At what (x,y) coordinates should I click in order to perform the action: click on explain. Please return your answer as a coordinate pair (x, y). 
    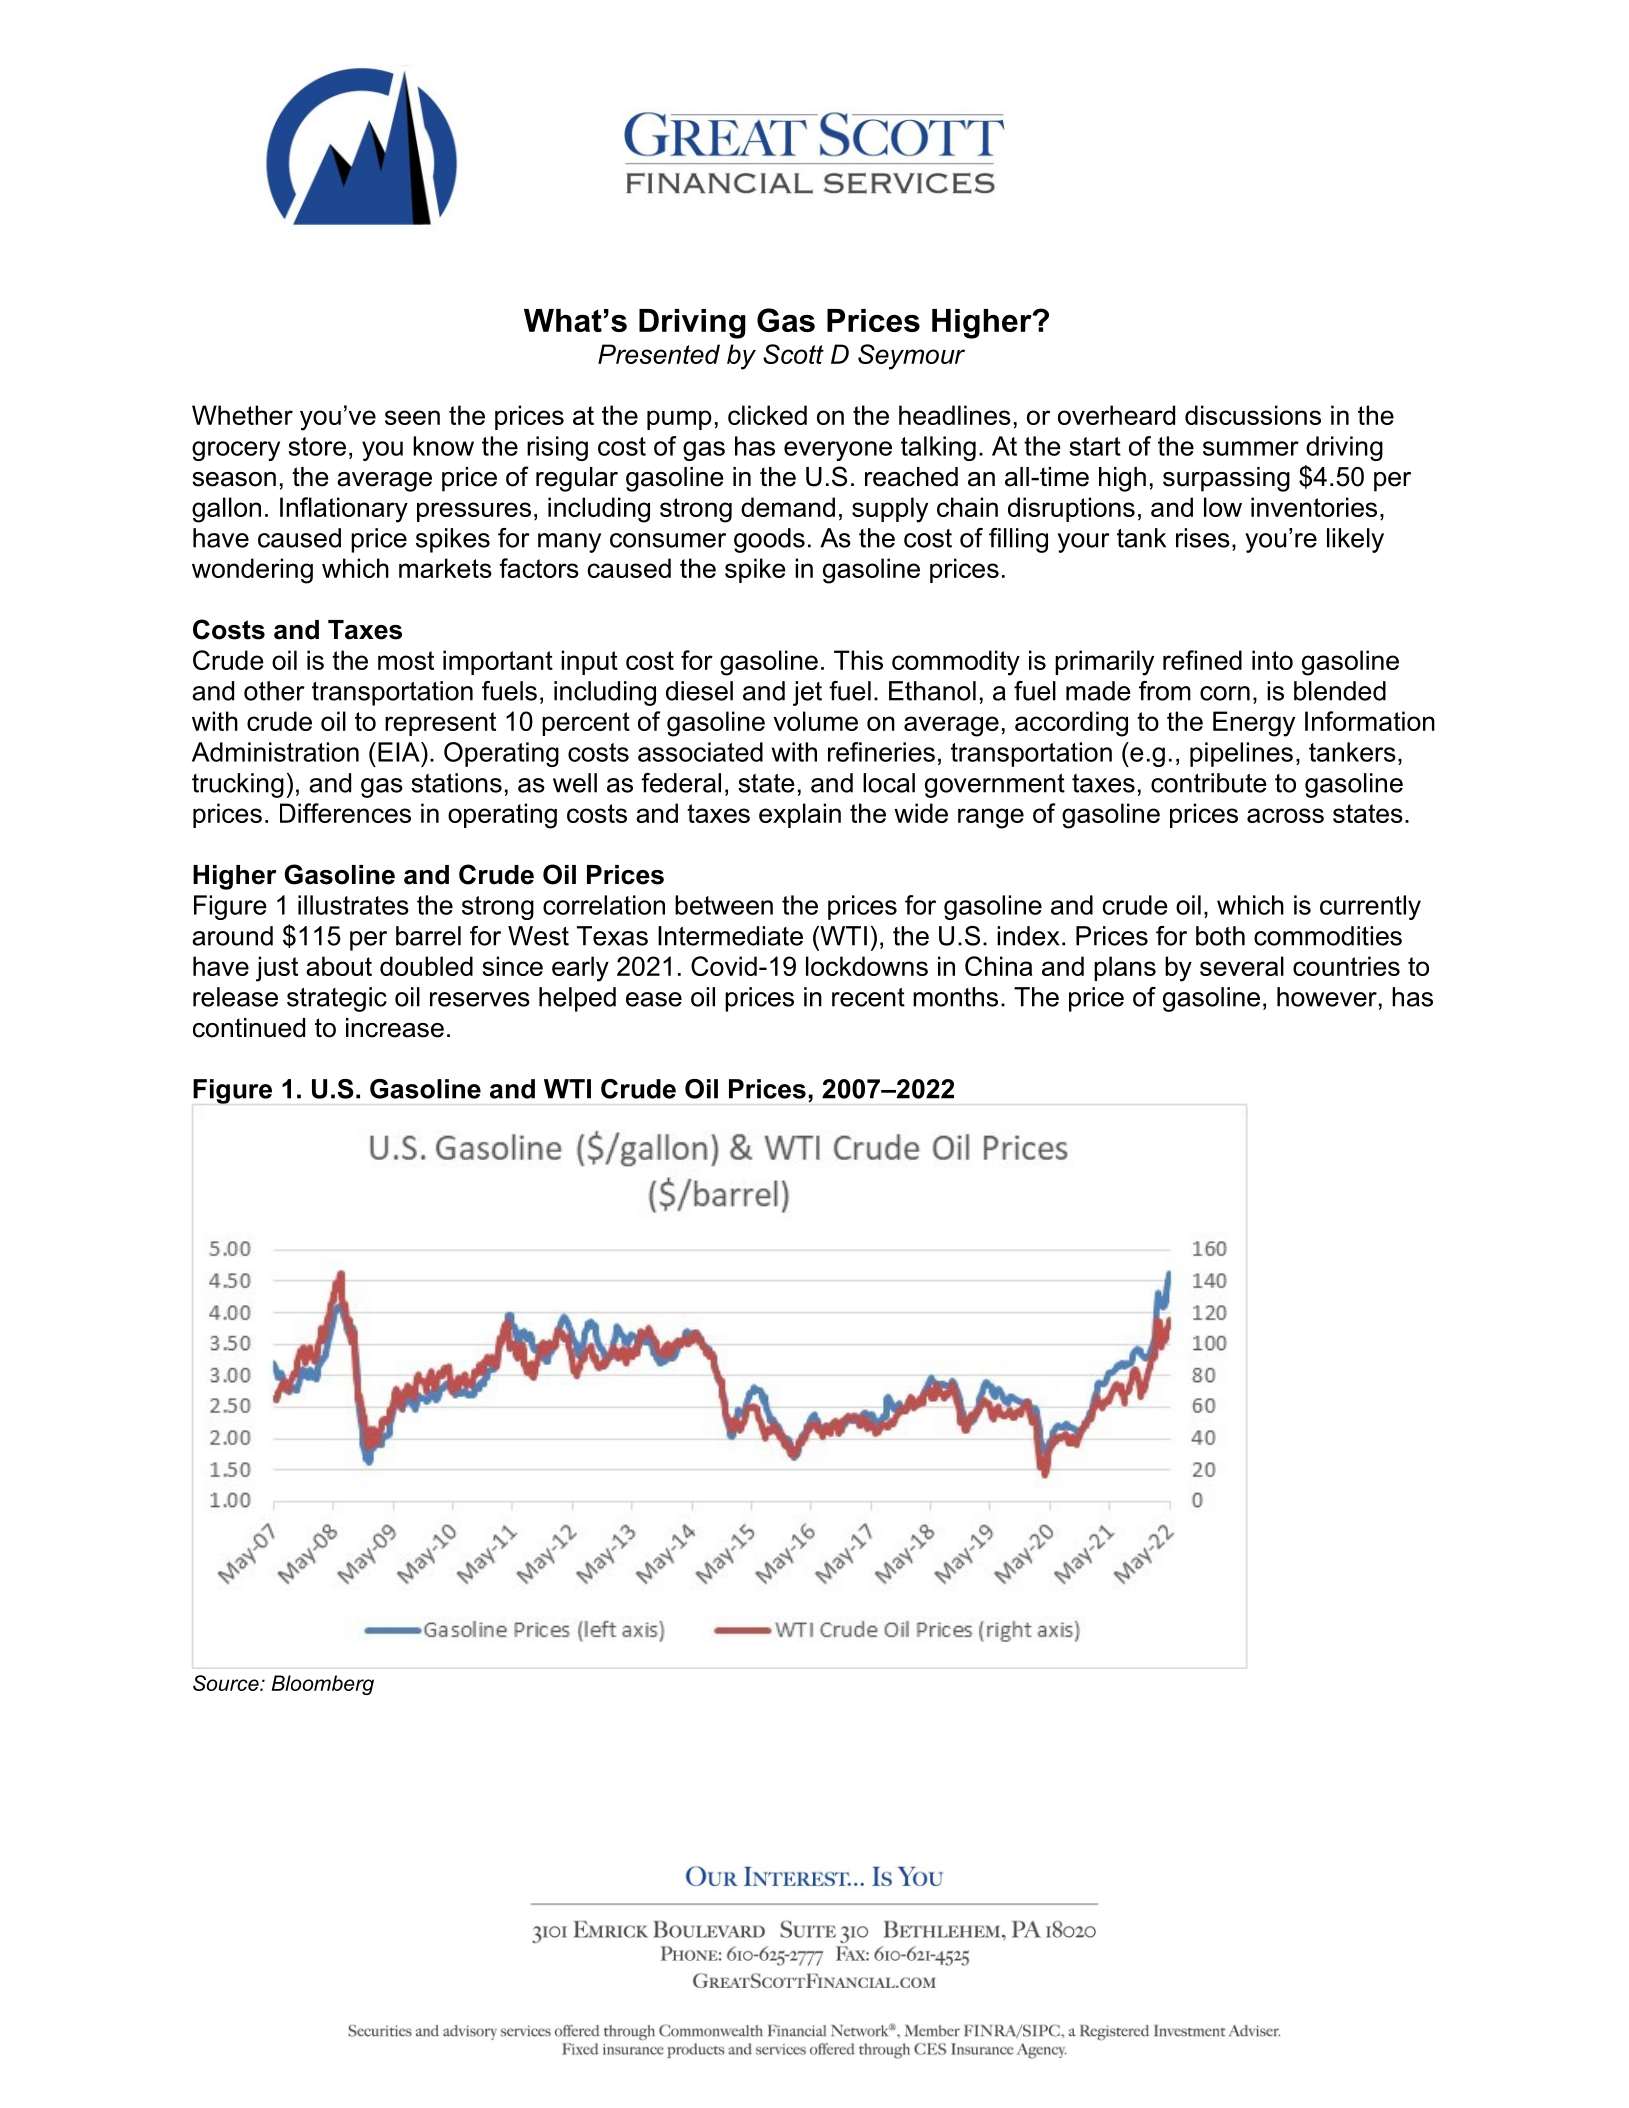
    Looking at the image, I should click on (800, 815).
